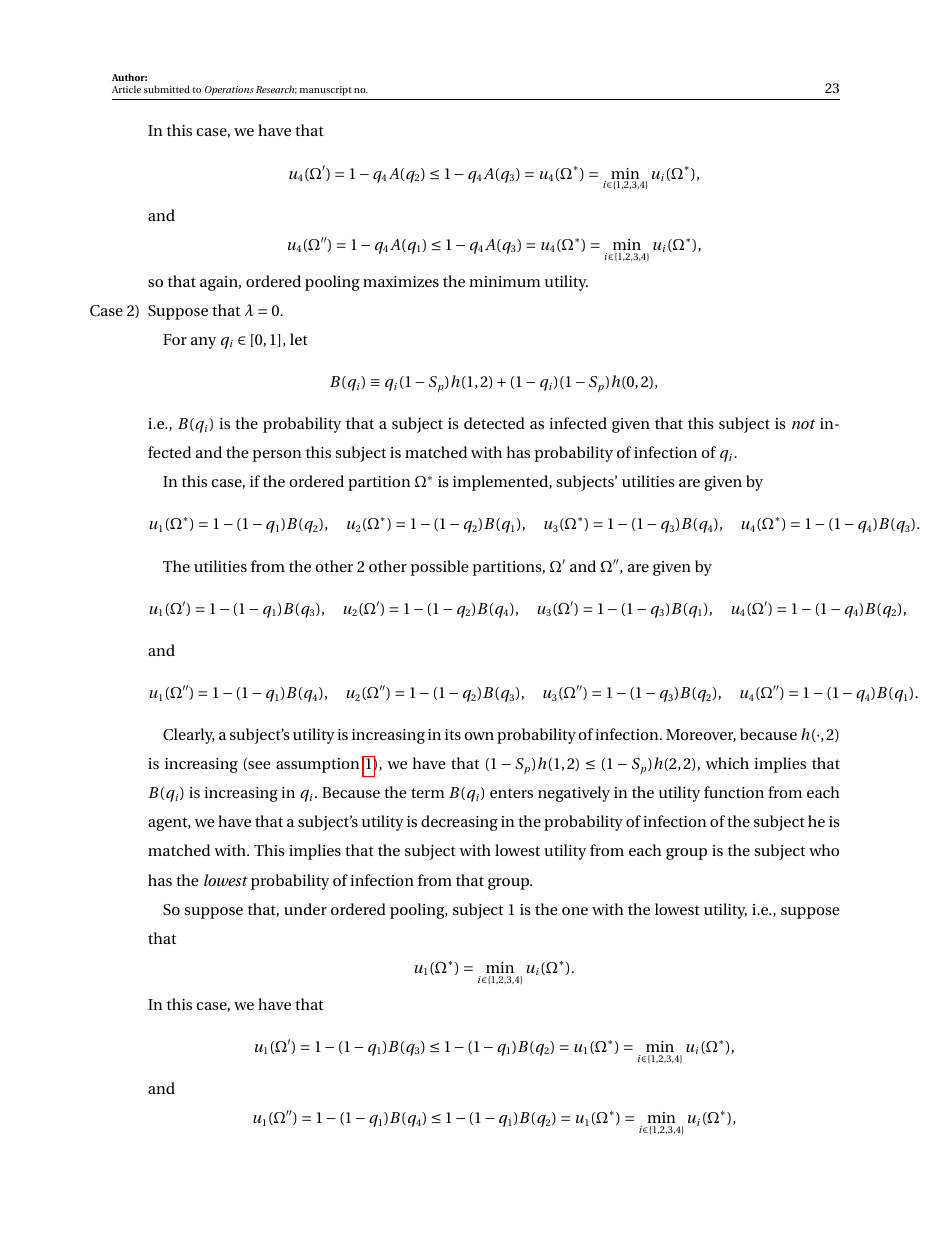 Image resolution: width=952 pixels, height=1233 pixels. What do you see at coordinates (505, 281) in the page?
I see `minimum` at bounding box center [505, 281].
